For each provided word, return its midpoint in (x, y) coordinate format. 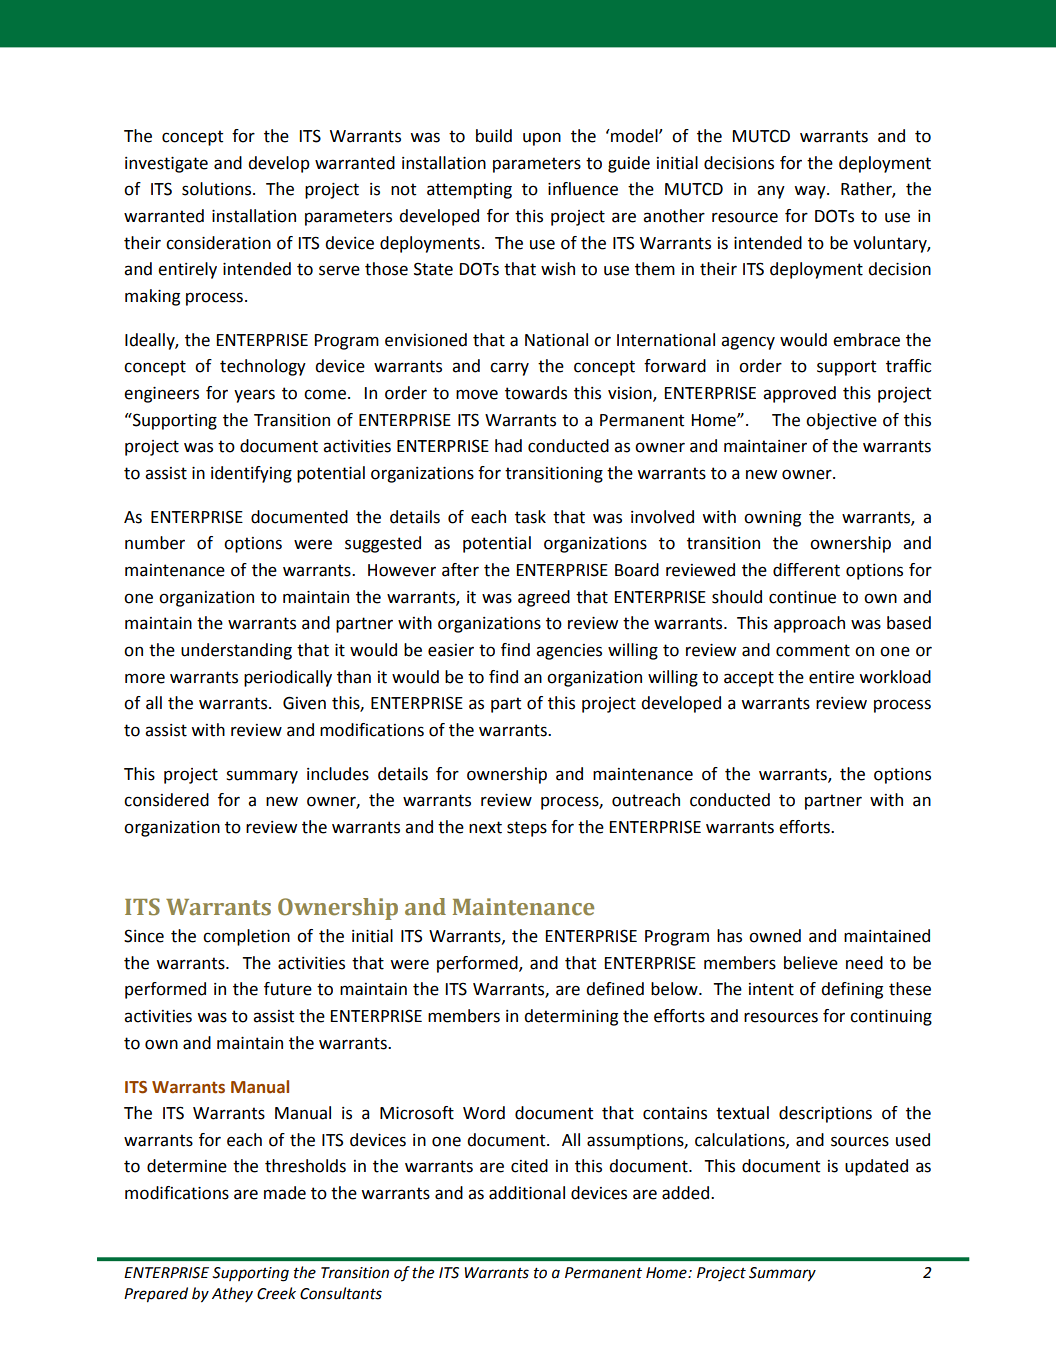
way (811, 192)
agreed (544, 598)
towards (536, 393)
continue (802, 597)
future (288, 989)
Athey (232, 1294)
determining (571, 1017)
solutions (218, 189)
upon (542, 139)
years (254, 396)
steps (527, 829)
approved (799, 394)
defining (852, 990)
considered (166, 800)
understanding (236, 651)
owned (775, 936)
